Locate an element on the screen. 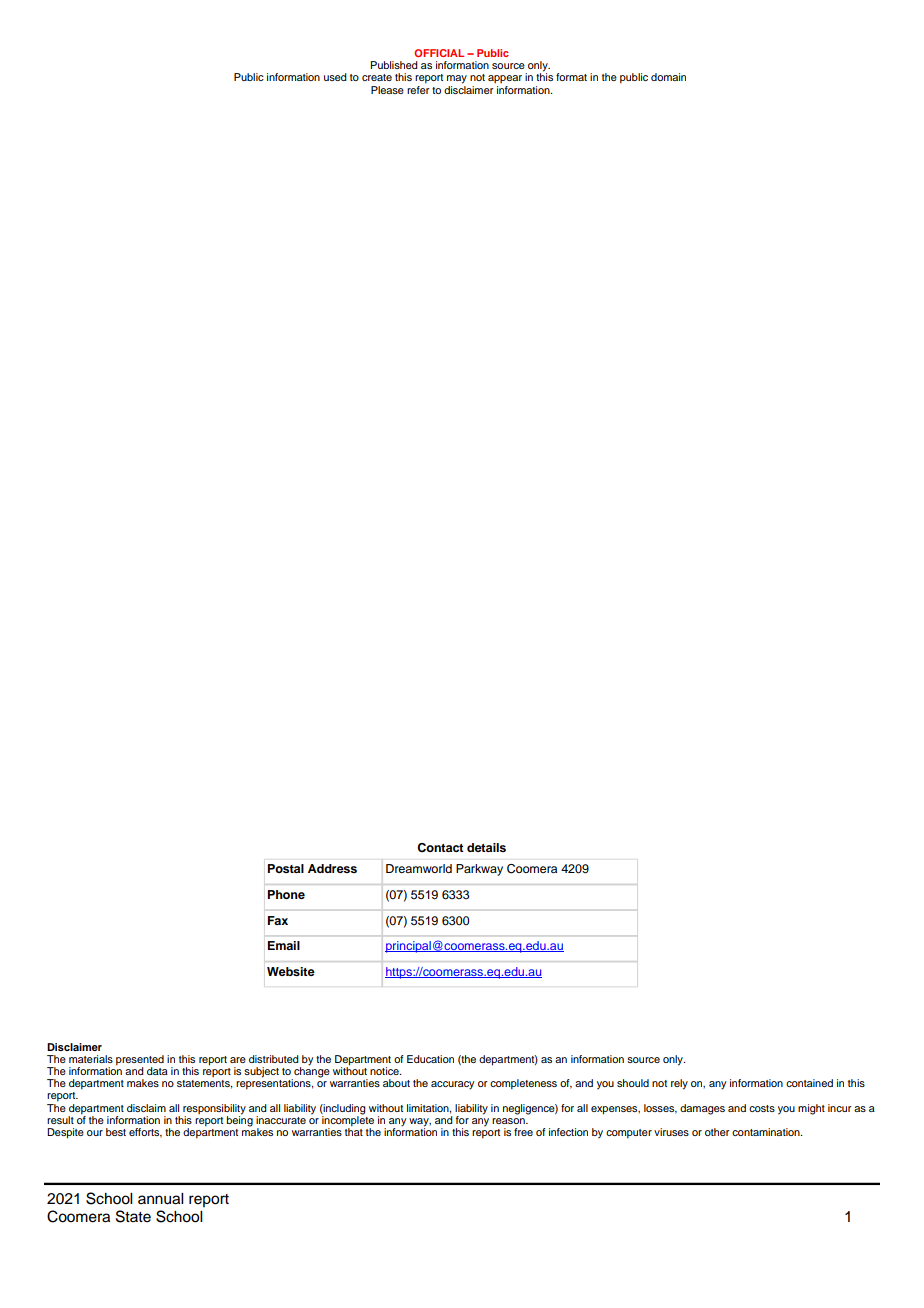 Image resolution: width=924 pixels, height=1308 pixels. Contact is located at coordinates (440, 848).
